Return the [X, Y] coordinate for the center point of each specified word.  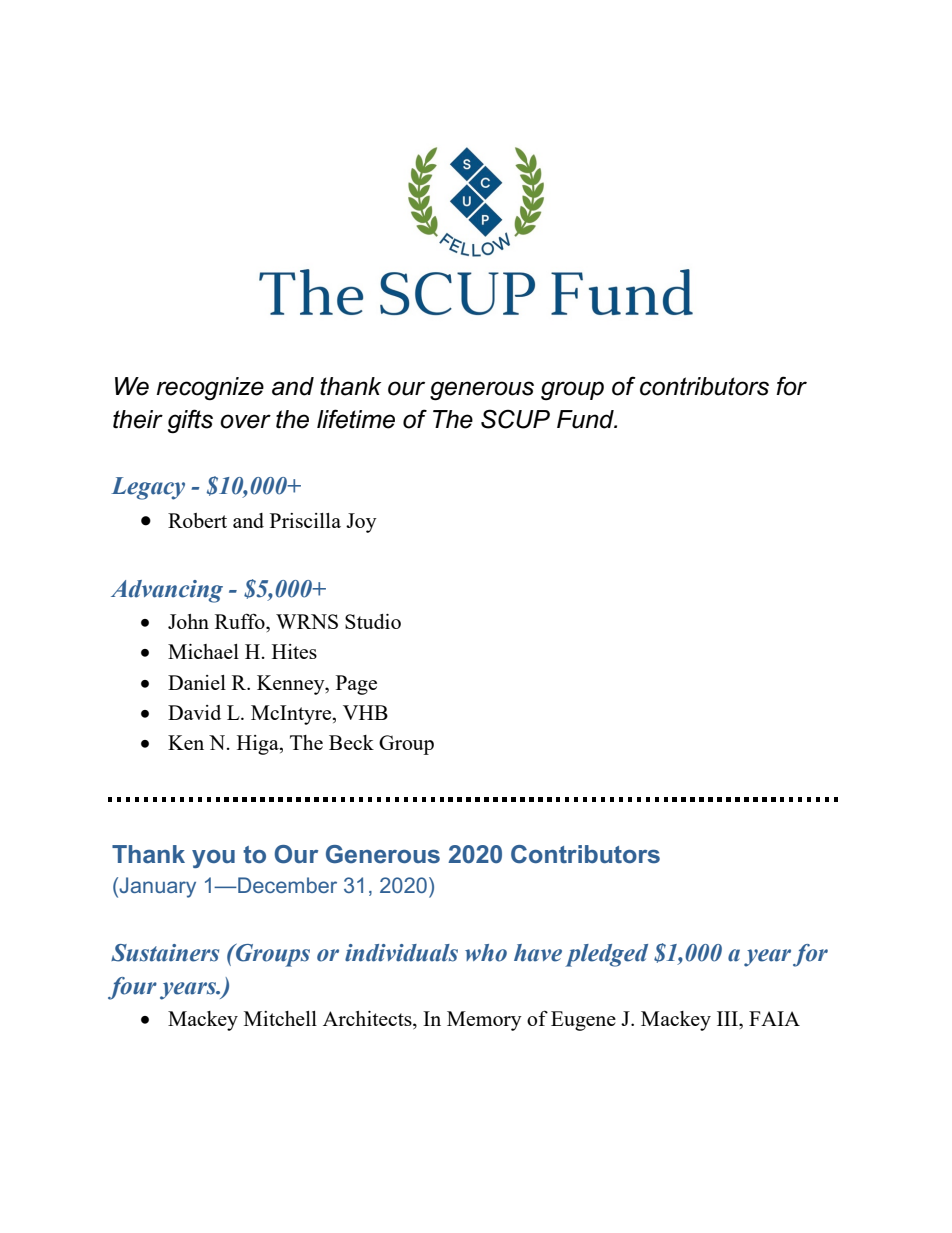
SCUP [515, 419]
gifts [190, 421]
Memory [484, 1021]
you [213, 859]
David [194, 712]
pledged [606, 955]
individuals [401, 953]
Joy [361, 523]
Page [356, 685]
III [728, 1018]
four [132, 988]
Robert [197, 520]
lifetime [356, 419]
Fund [586, 419]
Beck [351, 742]
